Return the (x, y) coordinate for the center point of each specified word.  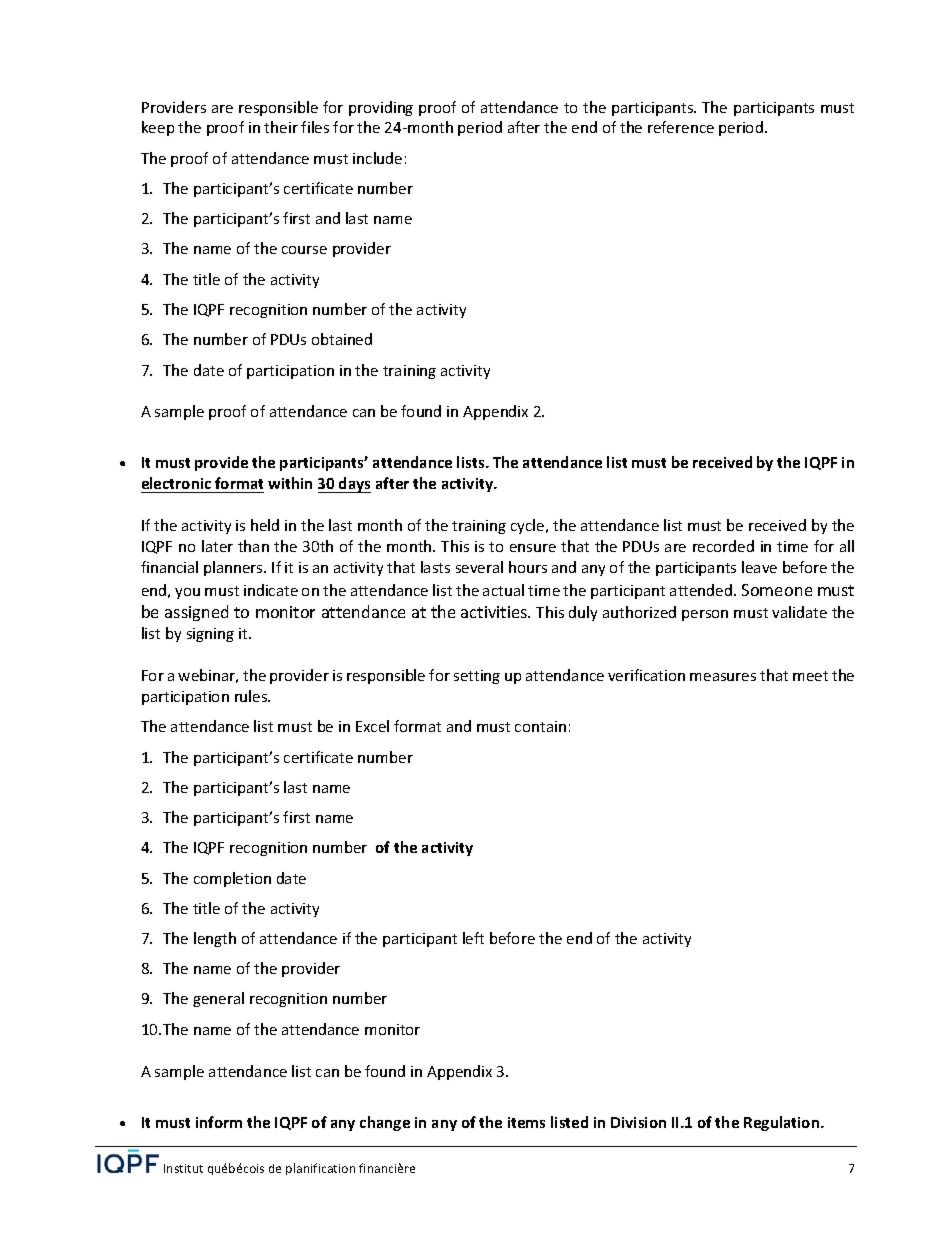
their (281, 127)
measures (723, 677)
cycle (529, 526)
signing (210, 635)
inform (219, 1122)
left (473, 938)
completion (232, 879)
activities (495, 612)
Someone (777, 590)
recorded (723, 546)
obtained (342, 339)
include (377, 158)
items (526, 1122)
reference (681, 127)
